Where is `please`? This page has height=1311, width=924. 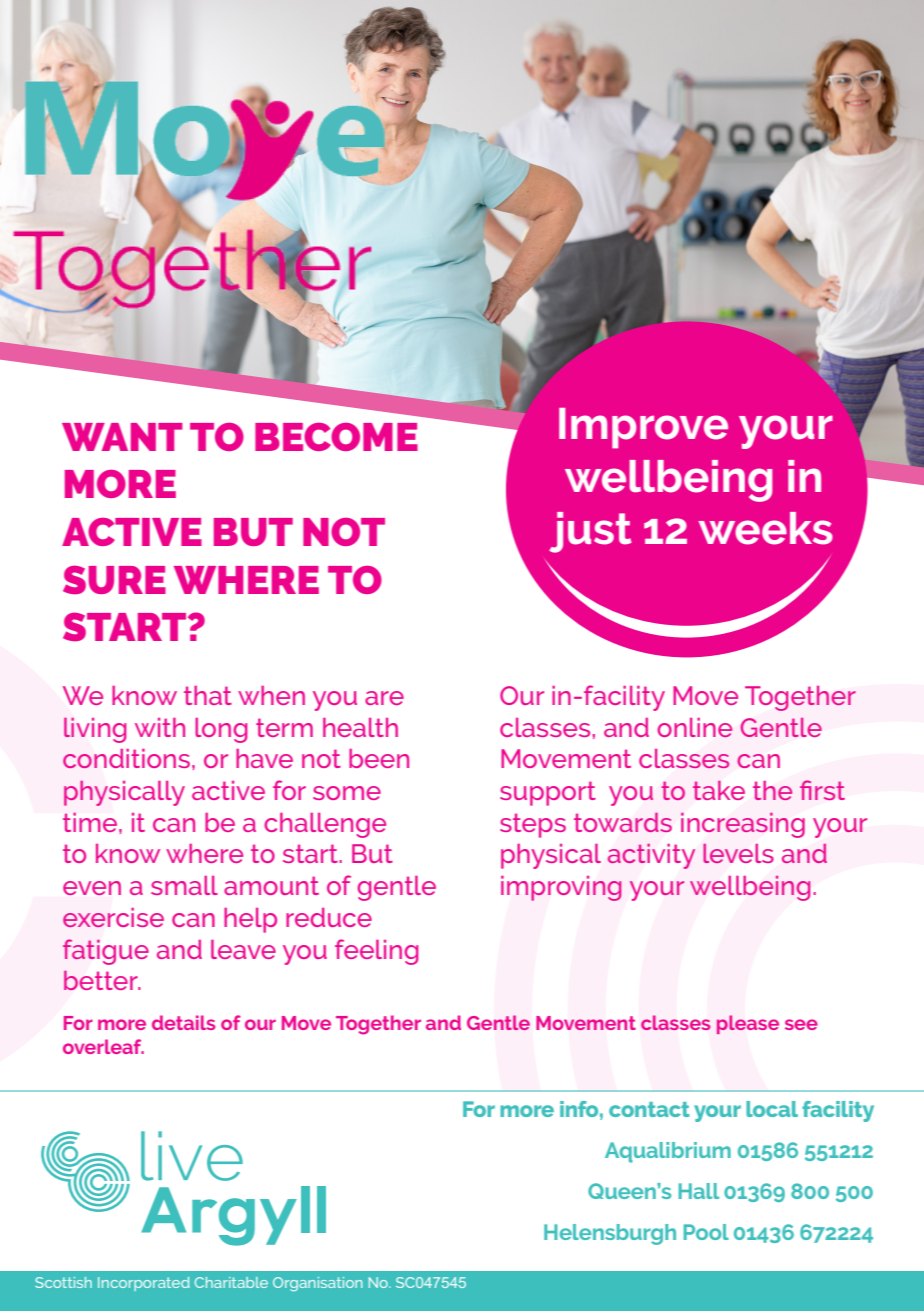 please is located at coordinates (748, 1024).
